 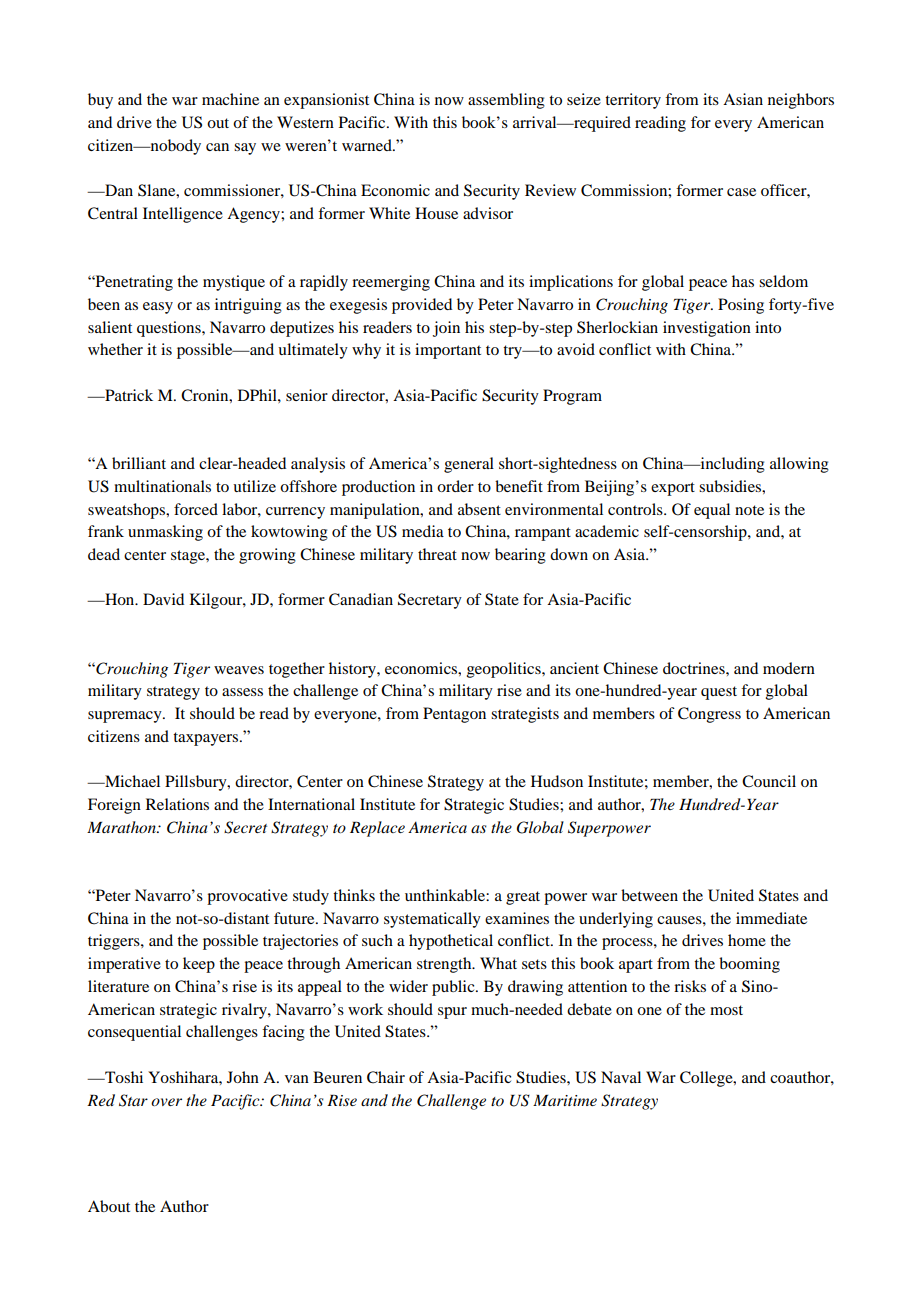 What do you see at coordinates (505, 670) in the page?
I see `geopolitics` at bounding box center [505, 670].
